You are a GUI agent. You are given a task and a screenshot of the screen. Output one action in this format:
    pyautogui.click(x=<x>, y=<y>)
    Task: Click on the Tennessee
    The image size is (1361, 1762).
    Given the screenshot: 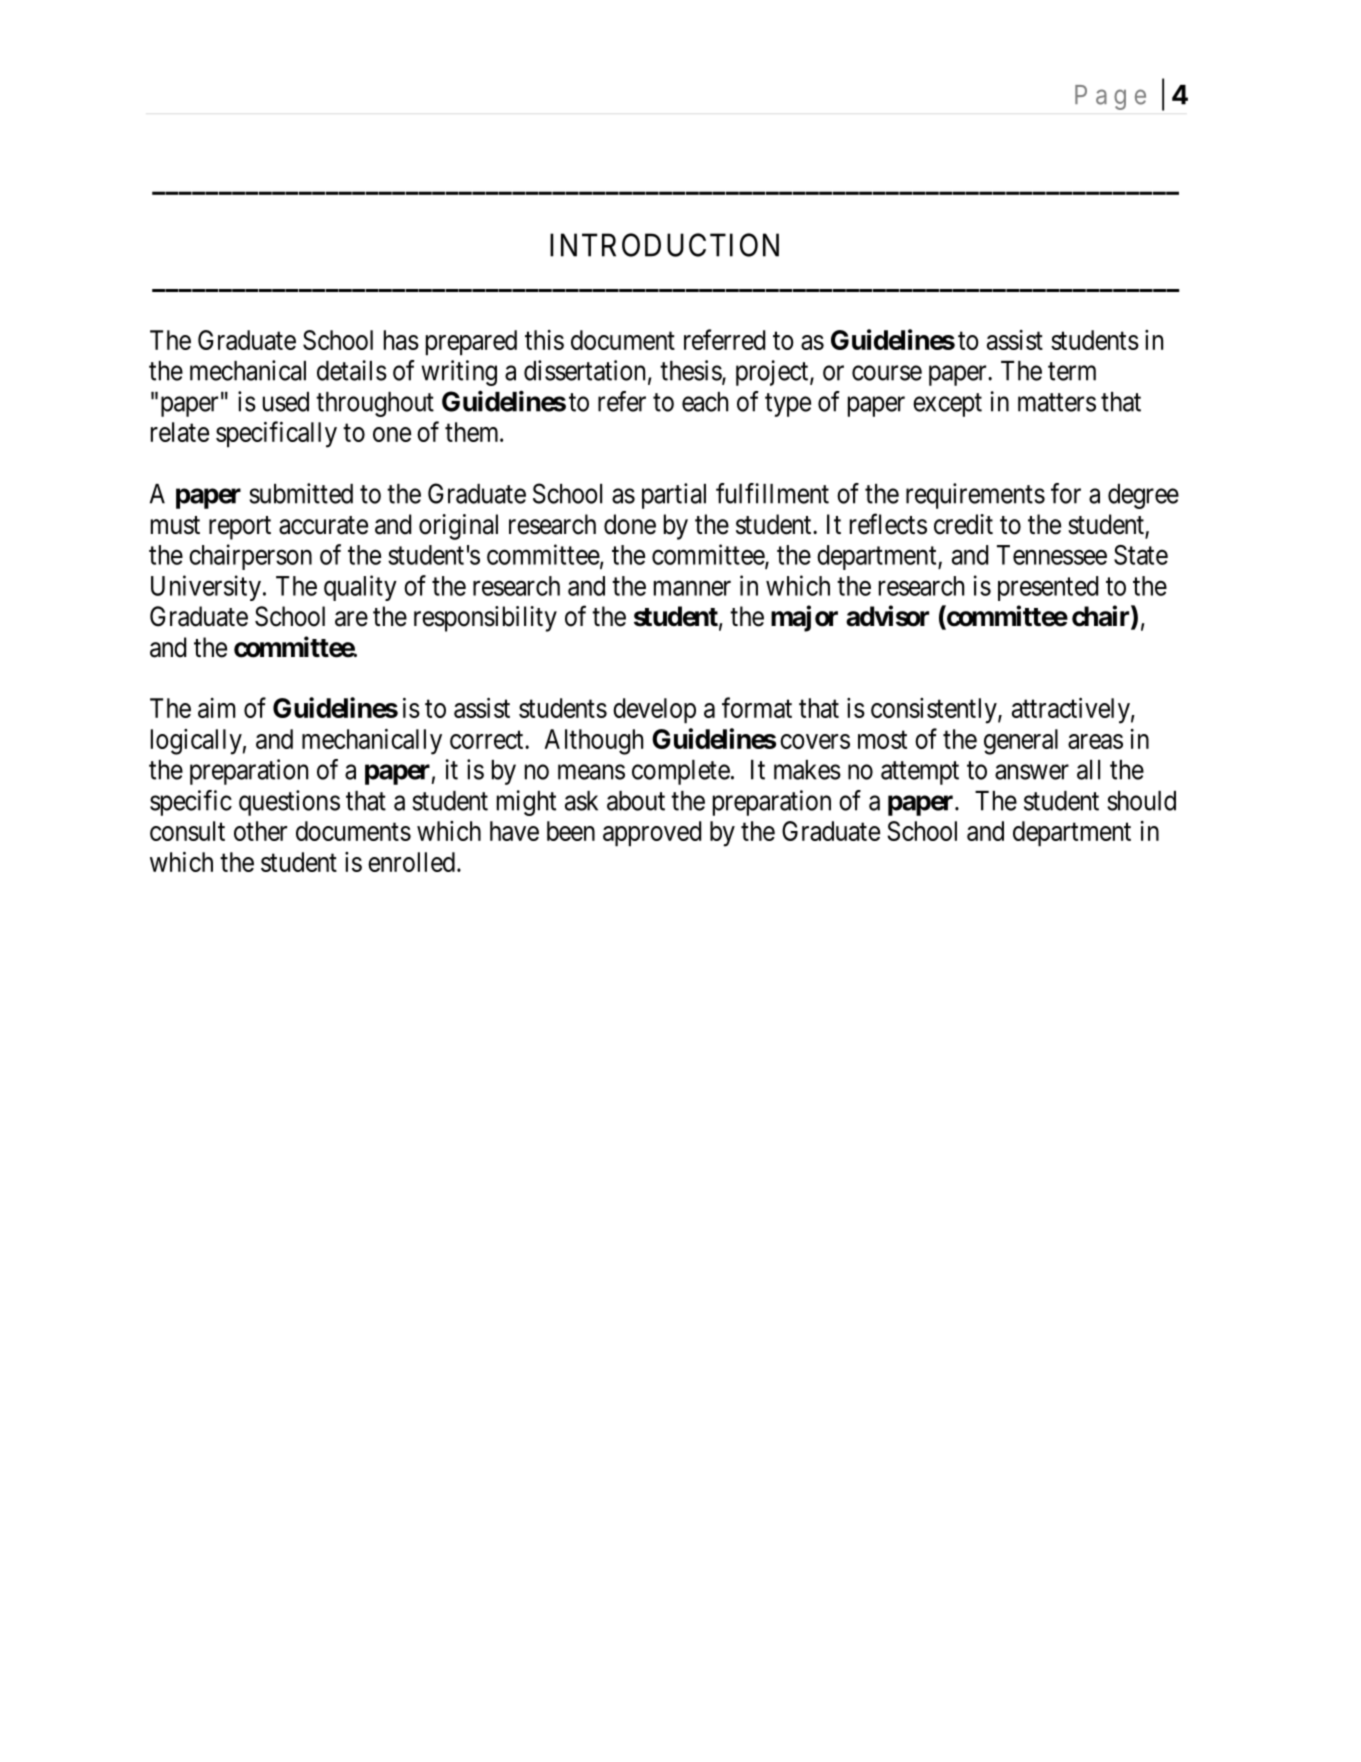 What is the action you would take?
    pyautogui.click(x=1052, y=555)
